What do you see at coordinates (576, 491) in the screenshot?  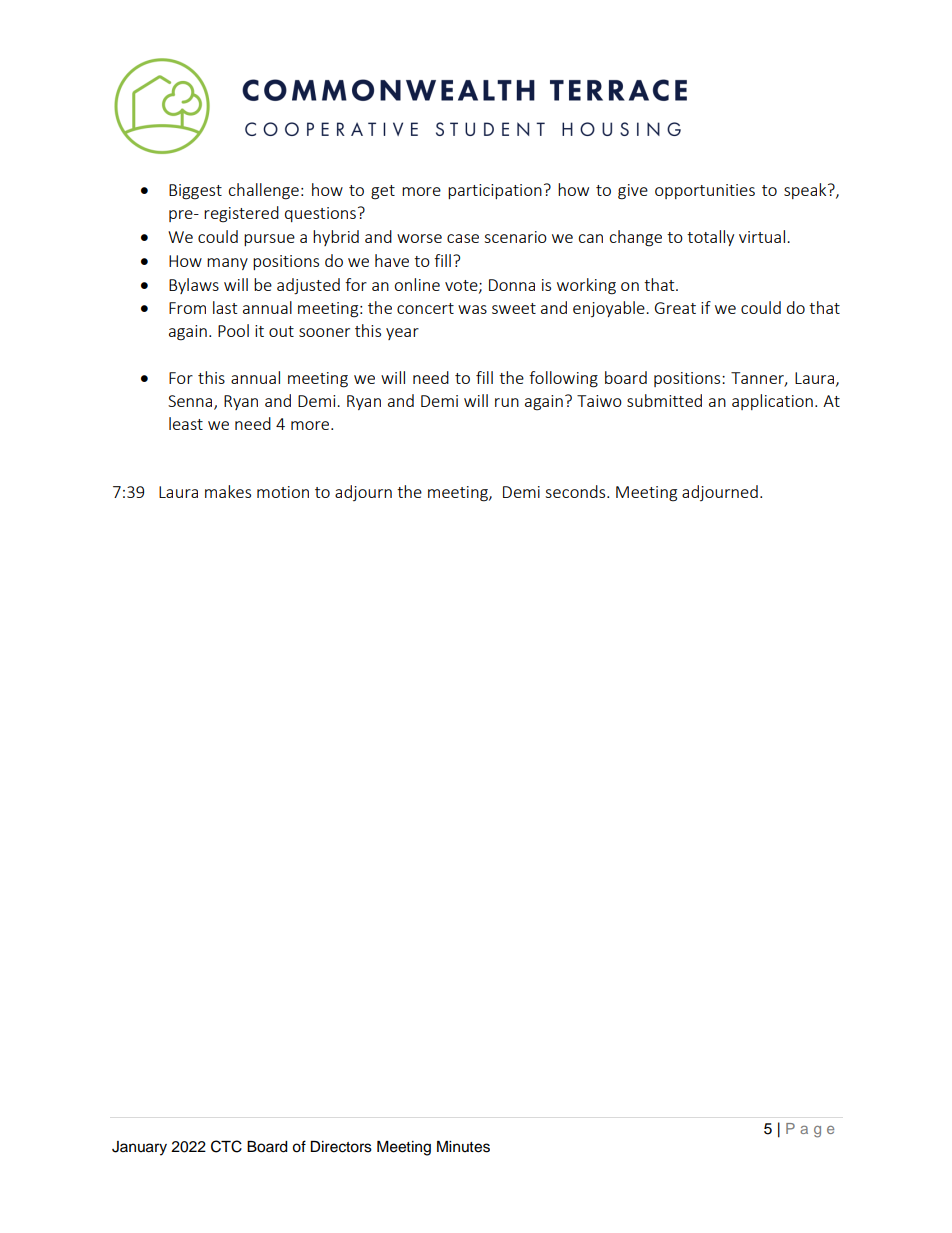 I see `seconds` at bounding box center [576, 491].
